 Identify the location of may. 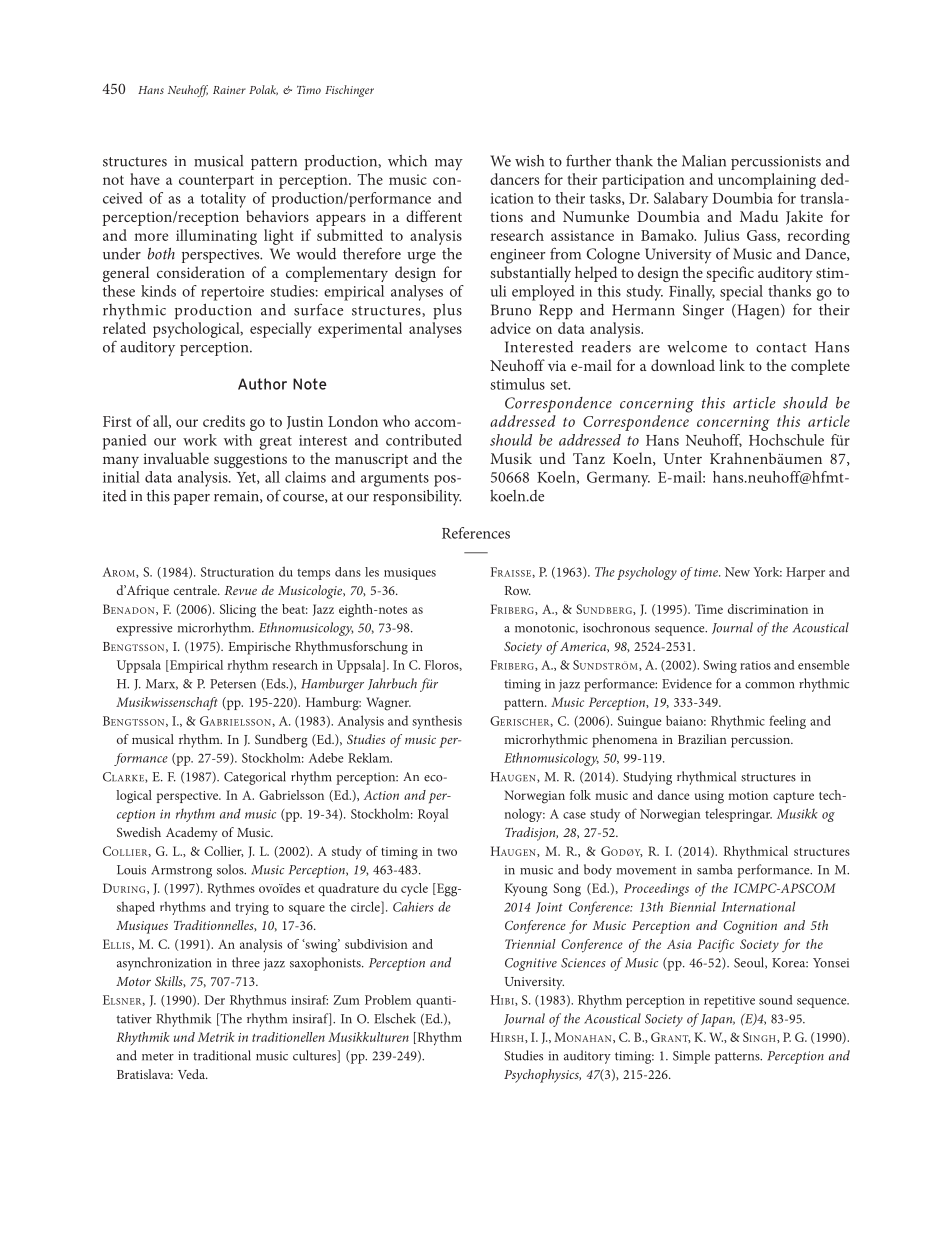
(449, 165).
